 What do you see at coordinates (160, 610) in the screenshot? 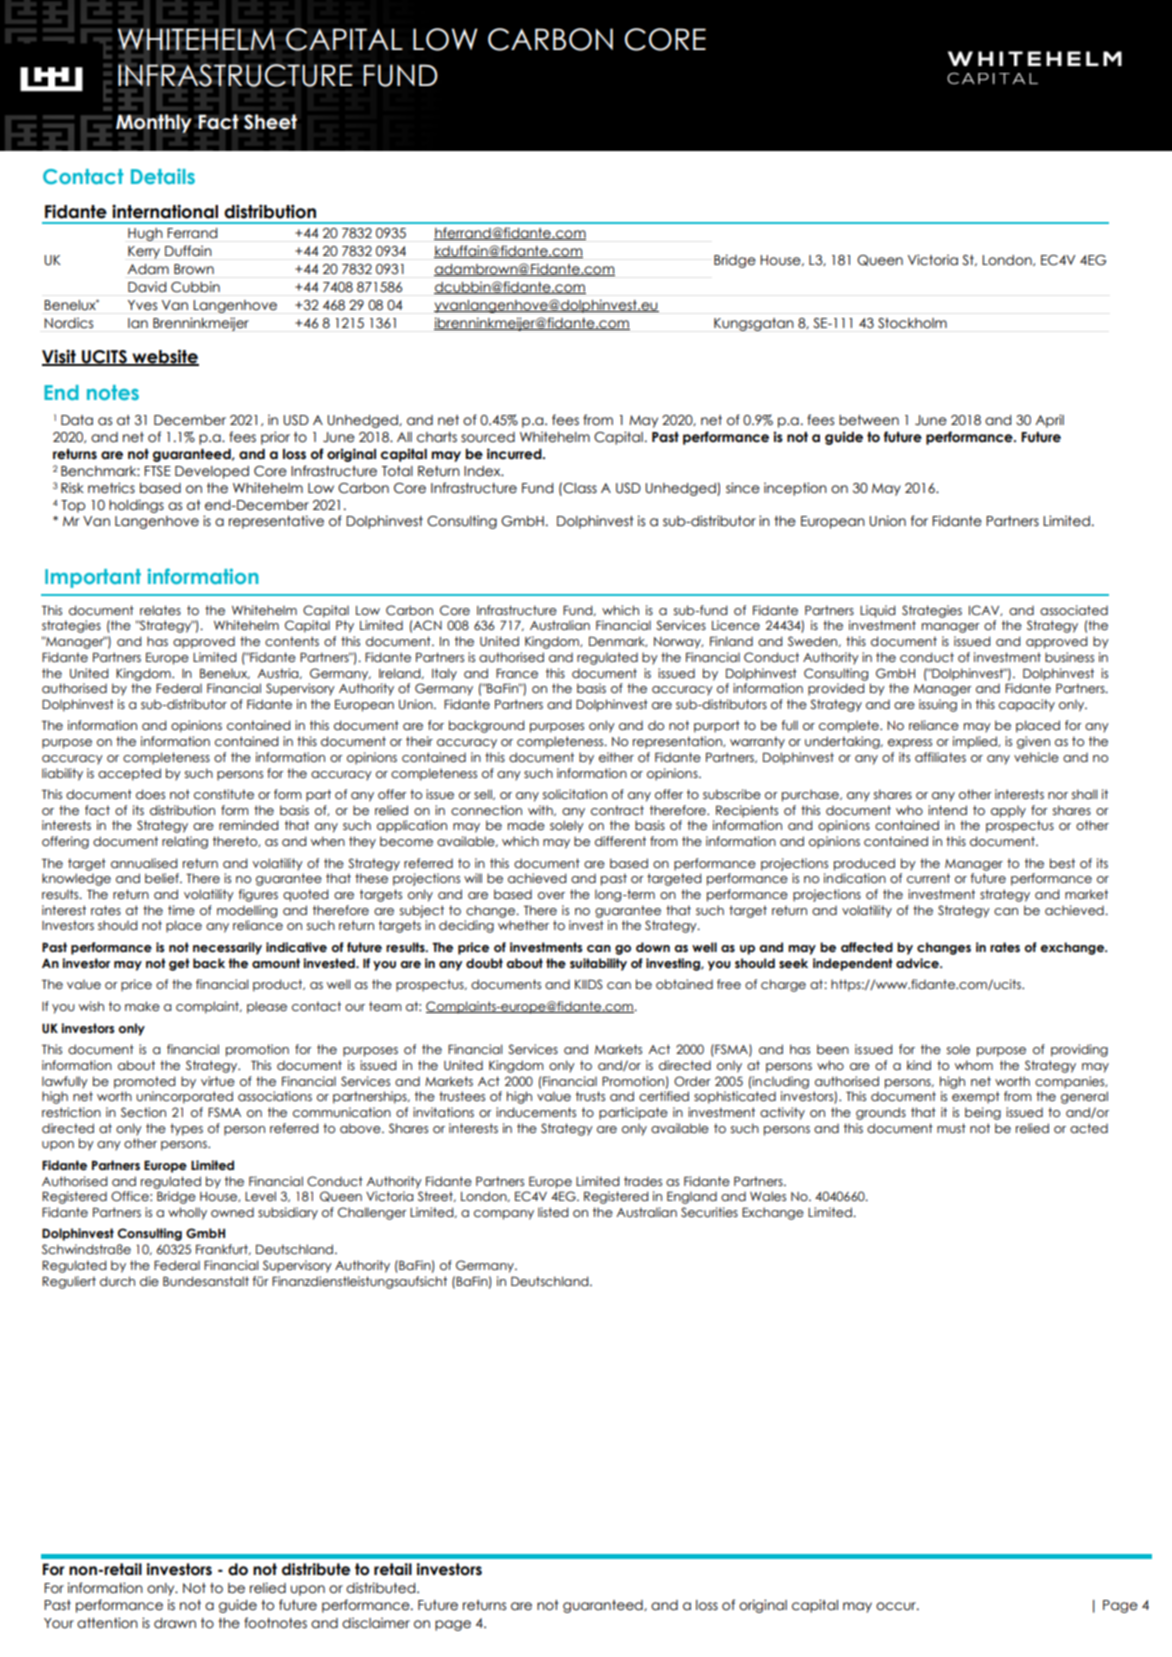
I see `relates` at bounding box center [160, 610].
